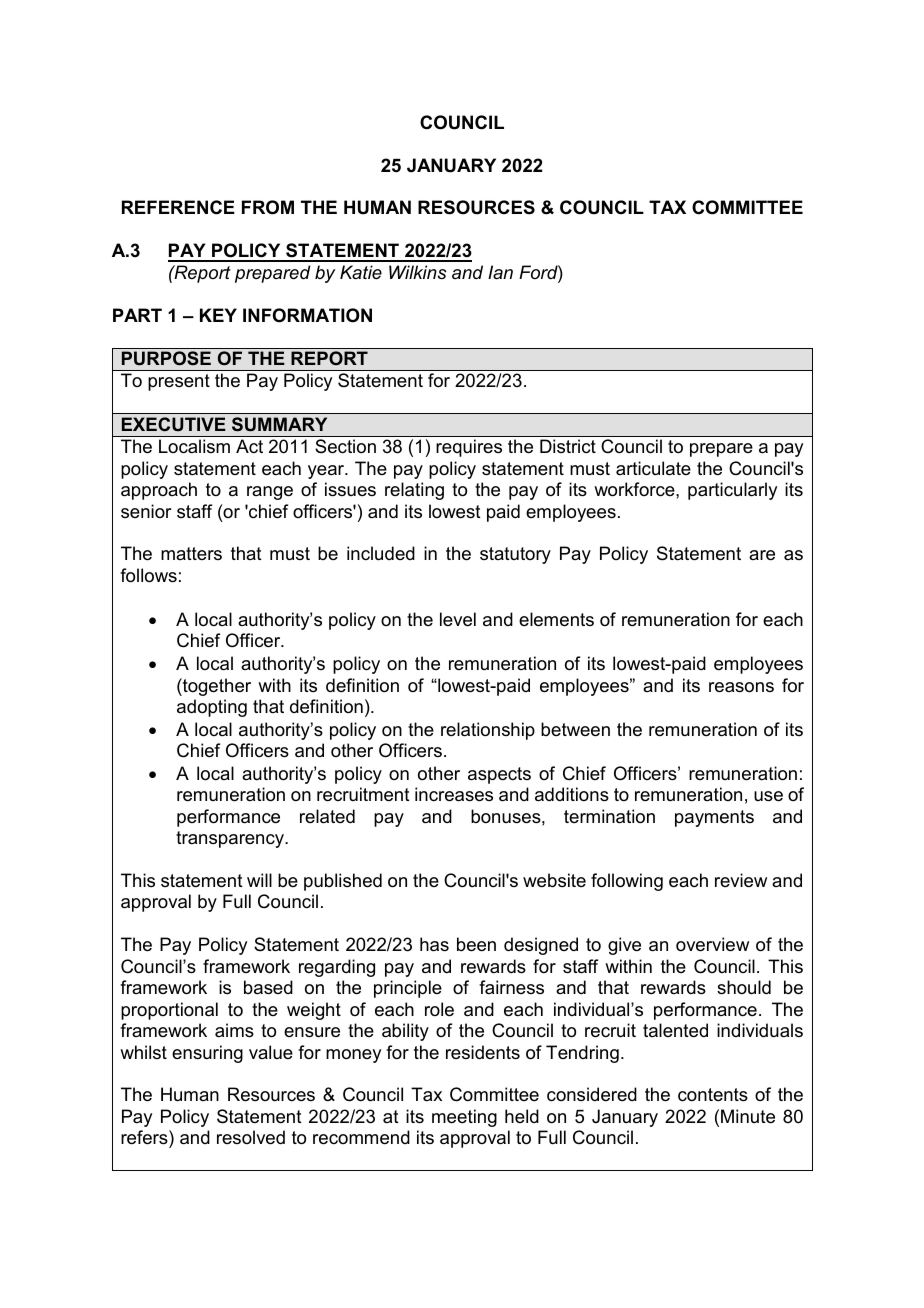 The height and width of the page is (1308, 924). Describe the element at coordinates (178, 207) in the page. I see `REFERENCE` at that location.
